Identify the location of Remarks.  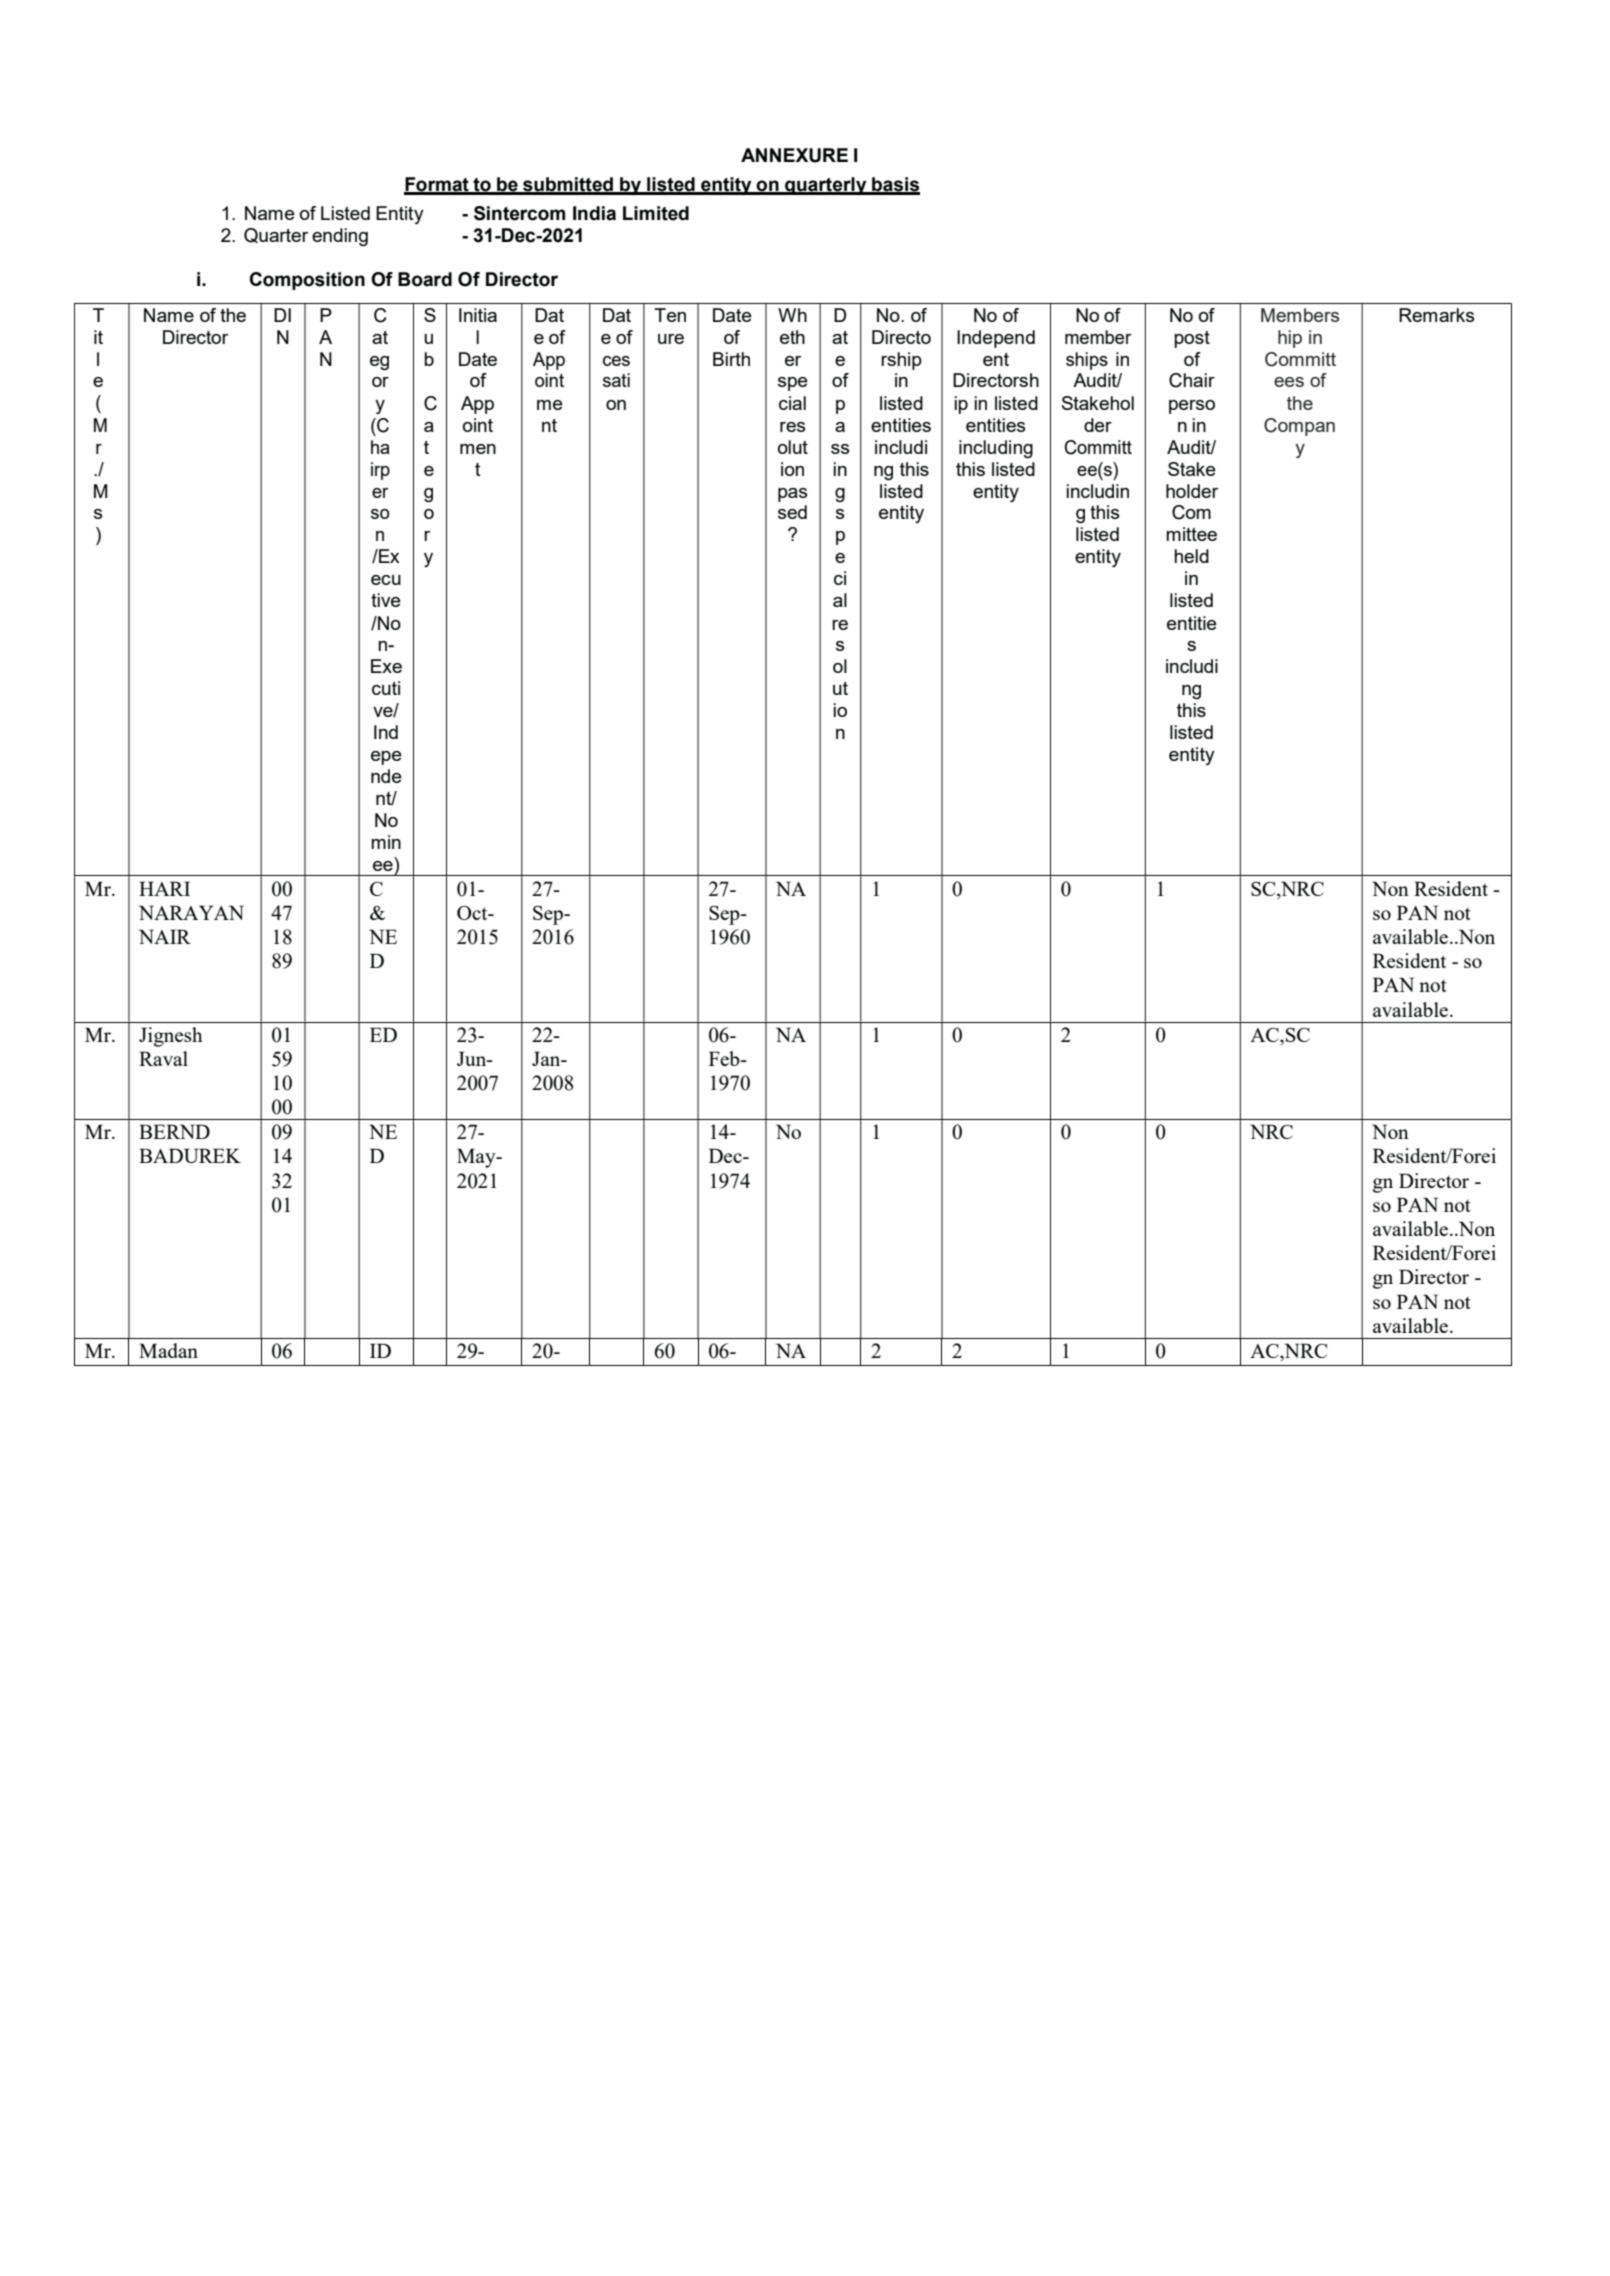
(1436, 315).
